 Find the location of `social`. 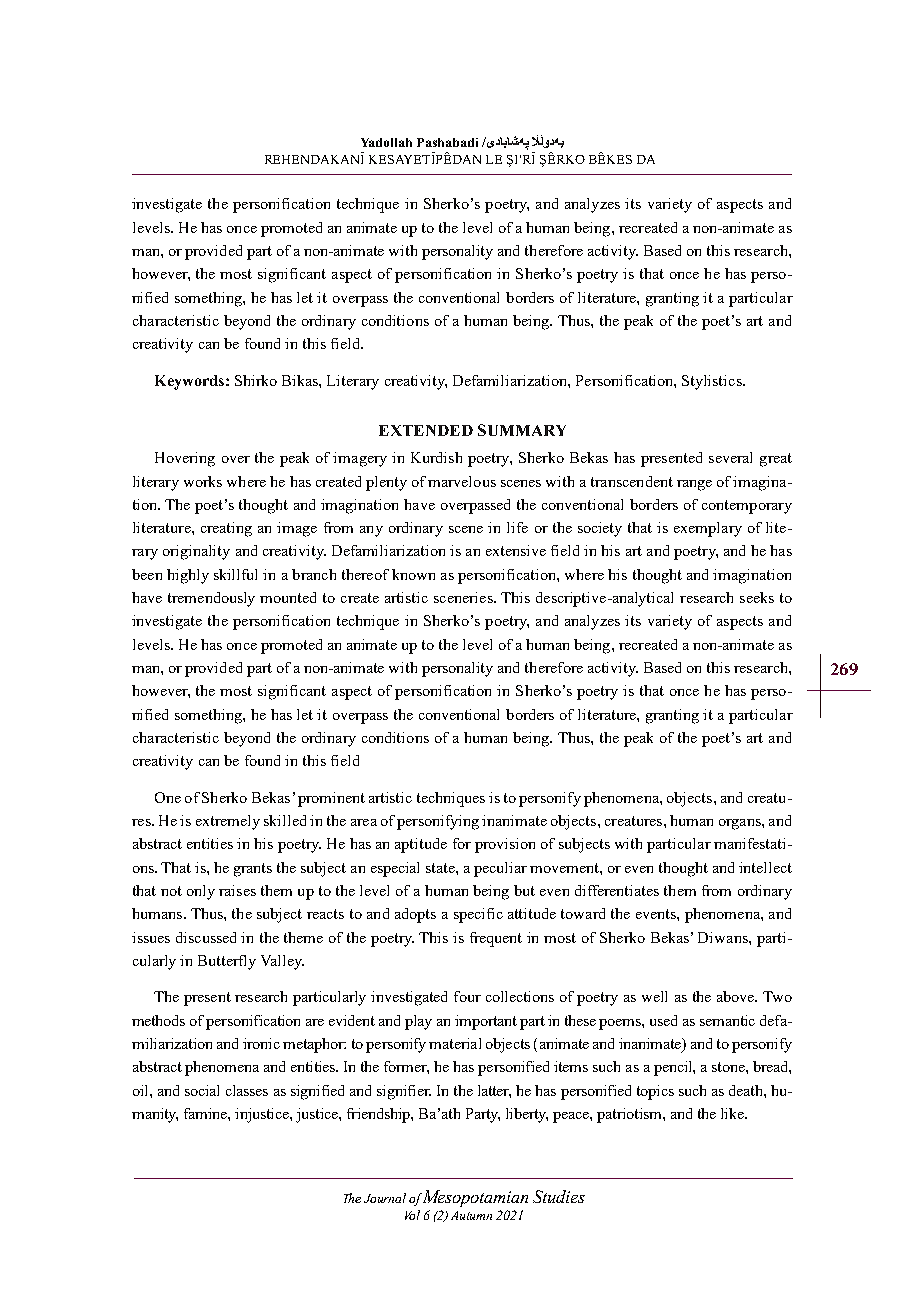

social is located at coordinates (202, 1090).
